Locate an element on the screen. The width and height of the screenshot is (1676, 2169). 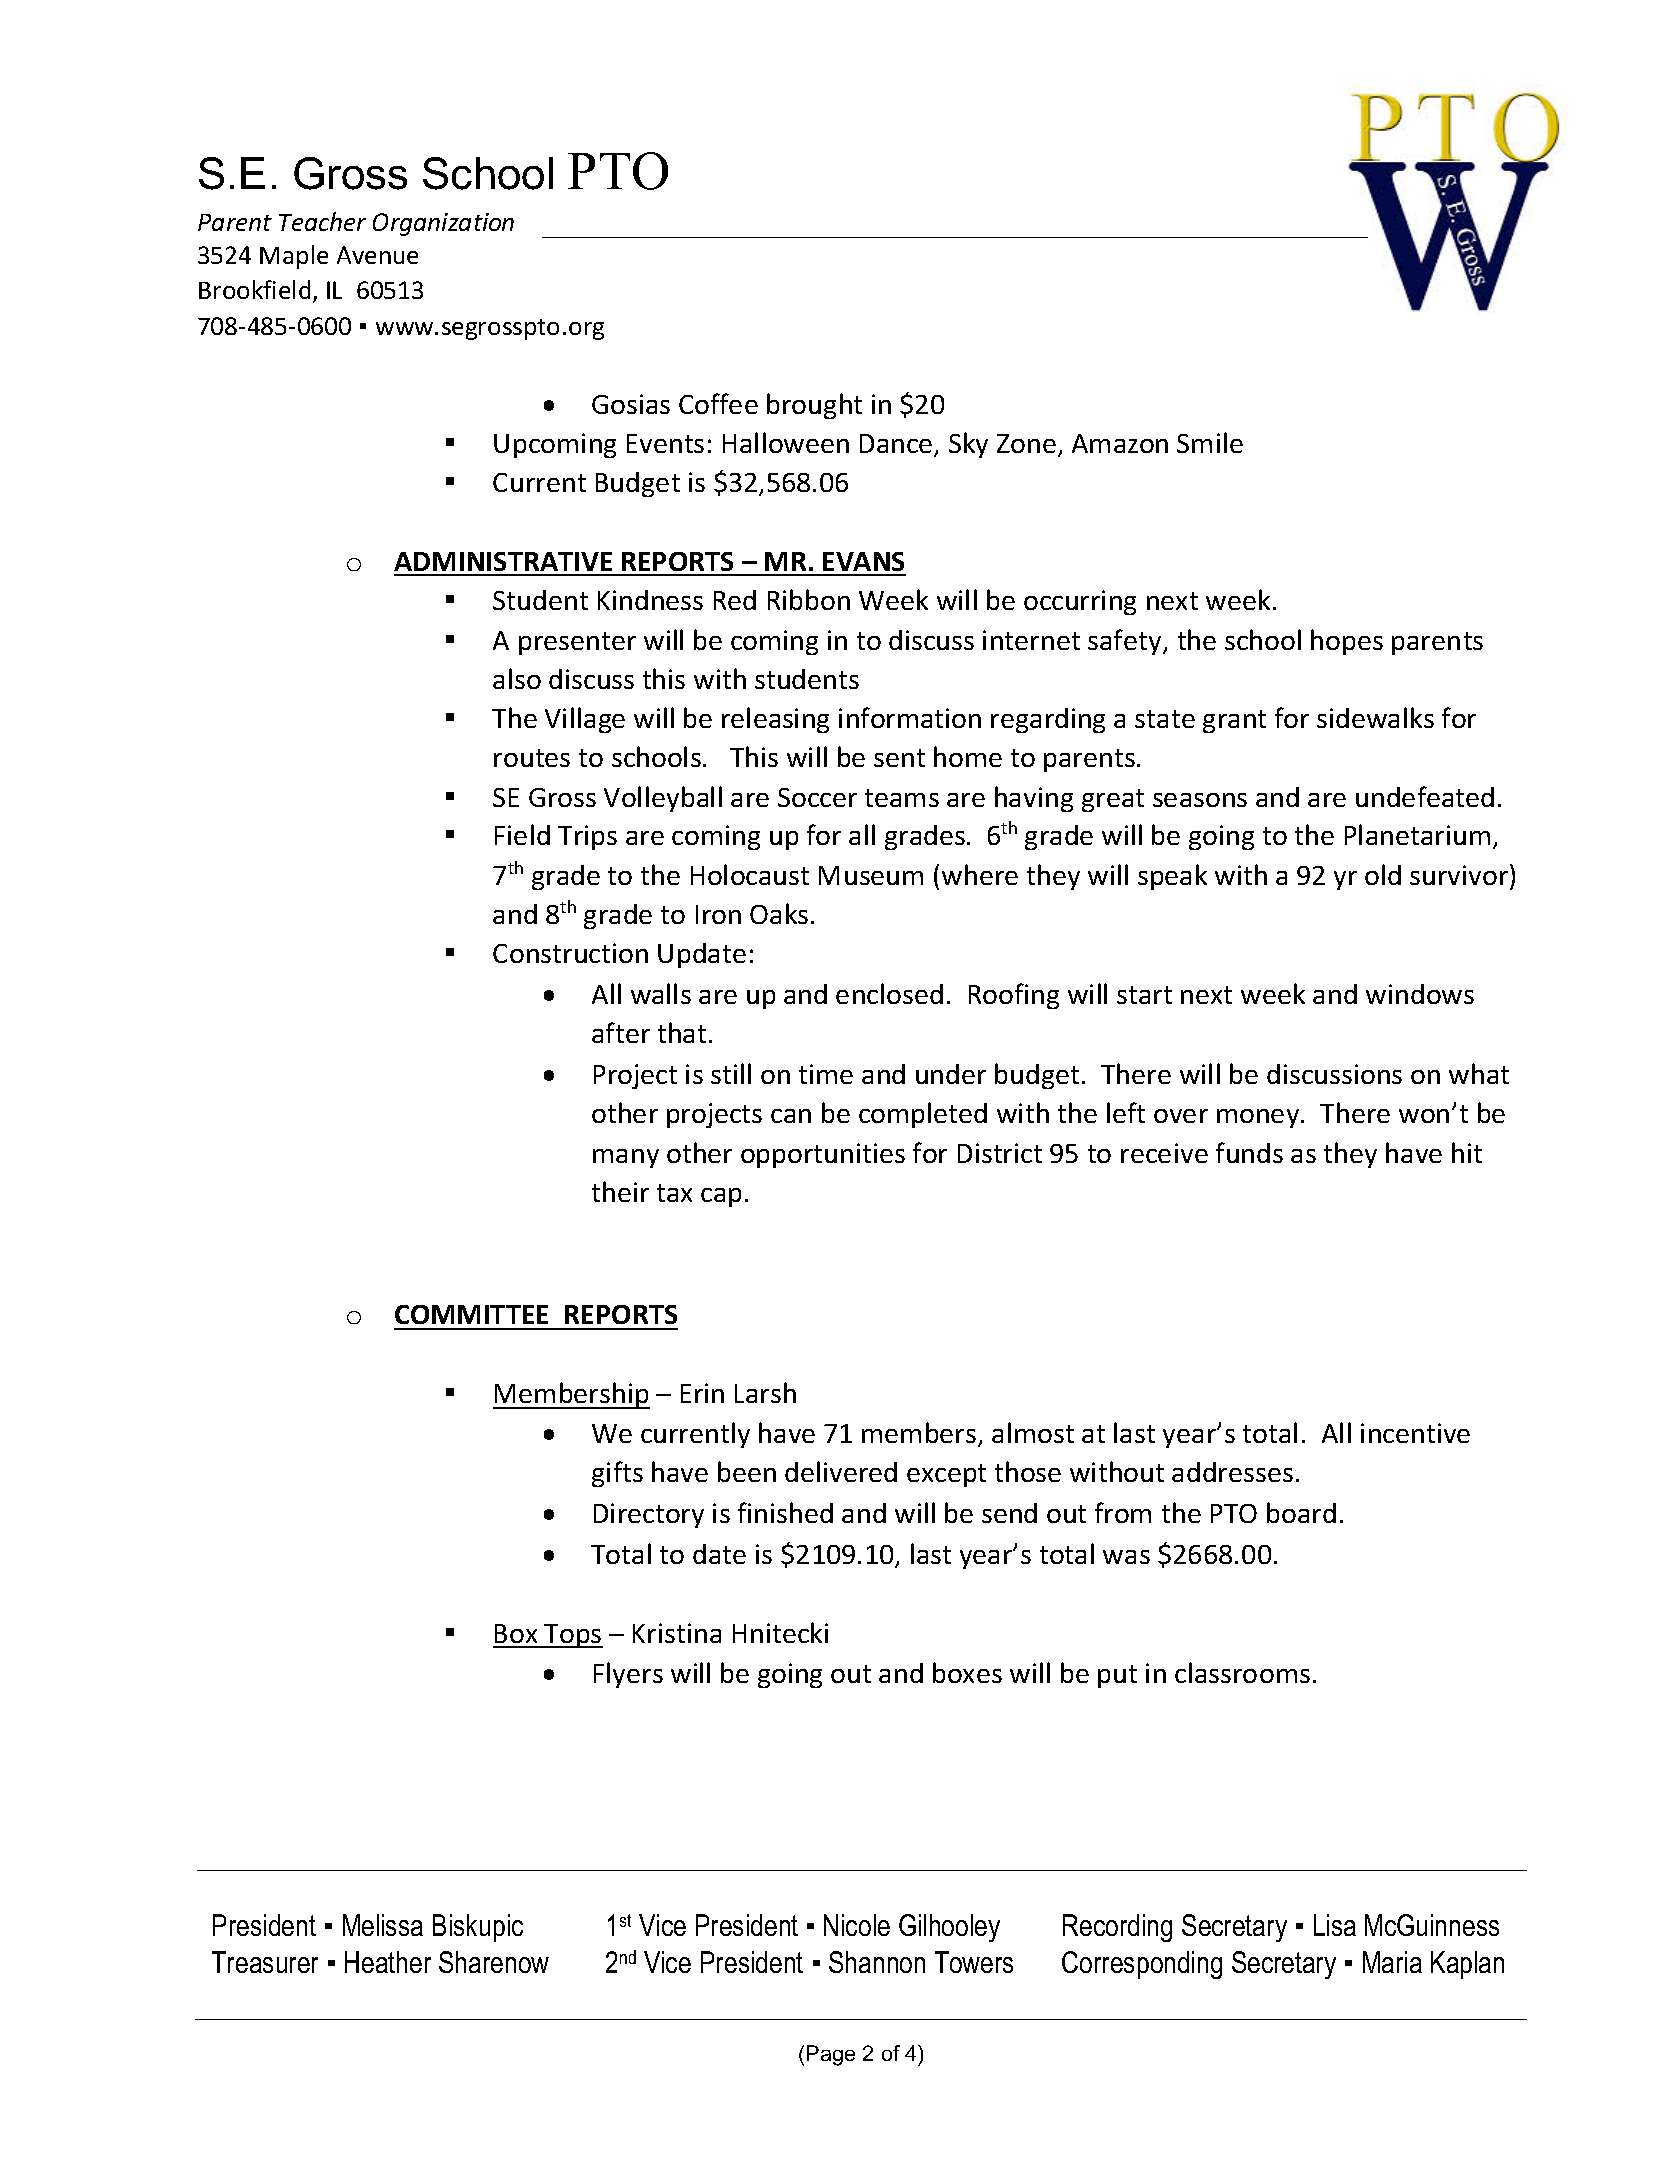
also is located at coordinates (517, 678).
